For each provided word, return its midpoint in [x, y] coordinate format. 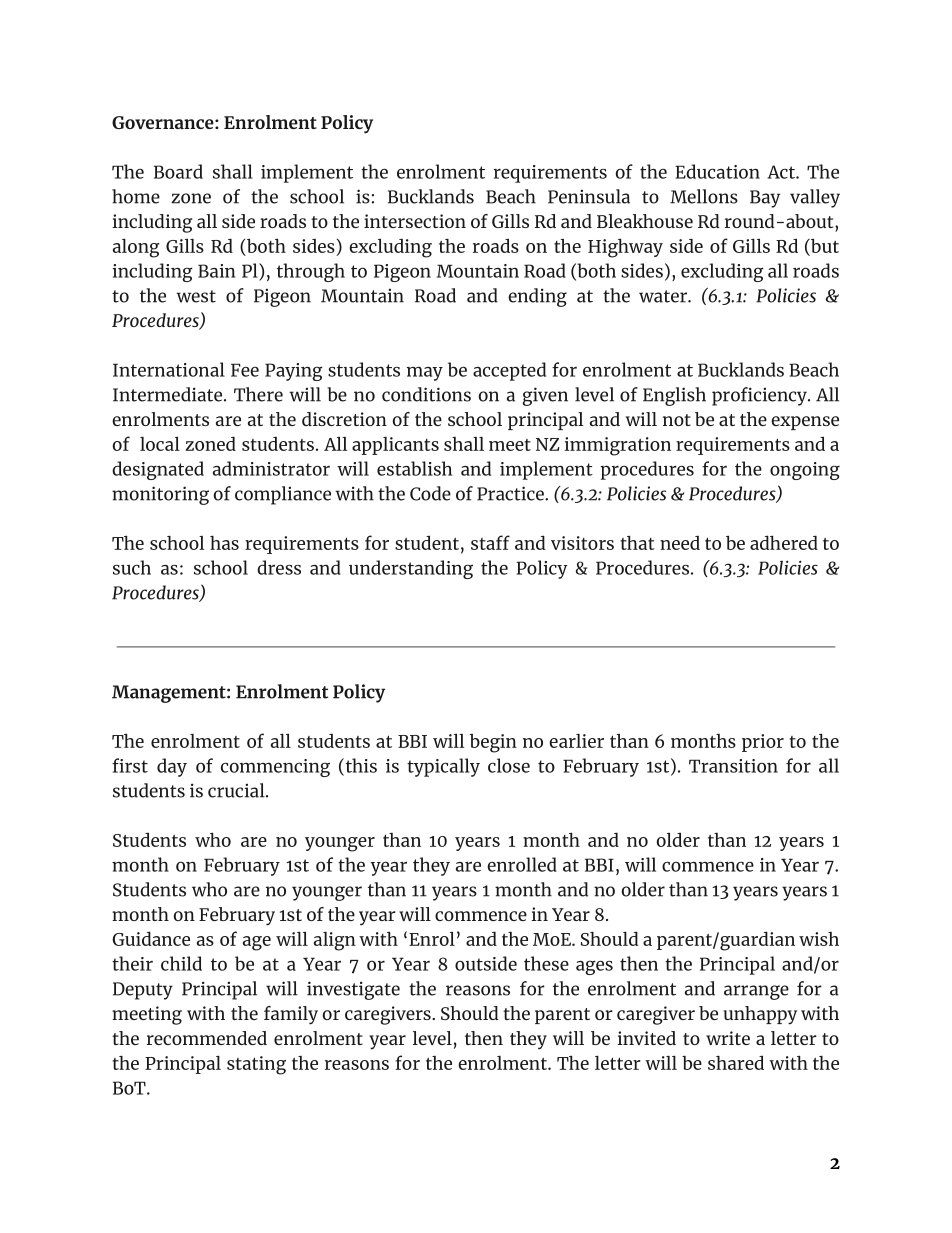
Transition [733, 766]
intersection [415, 221]
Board [178, 171]
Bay [765, 199]
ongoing [805, 471]
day [172, 767]
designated [158, 470]
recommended [207, 1038]
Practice [511, 493]
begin [493, 743]
